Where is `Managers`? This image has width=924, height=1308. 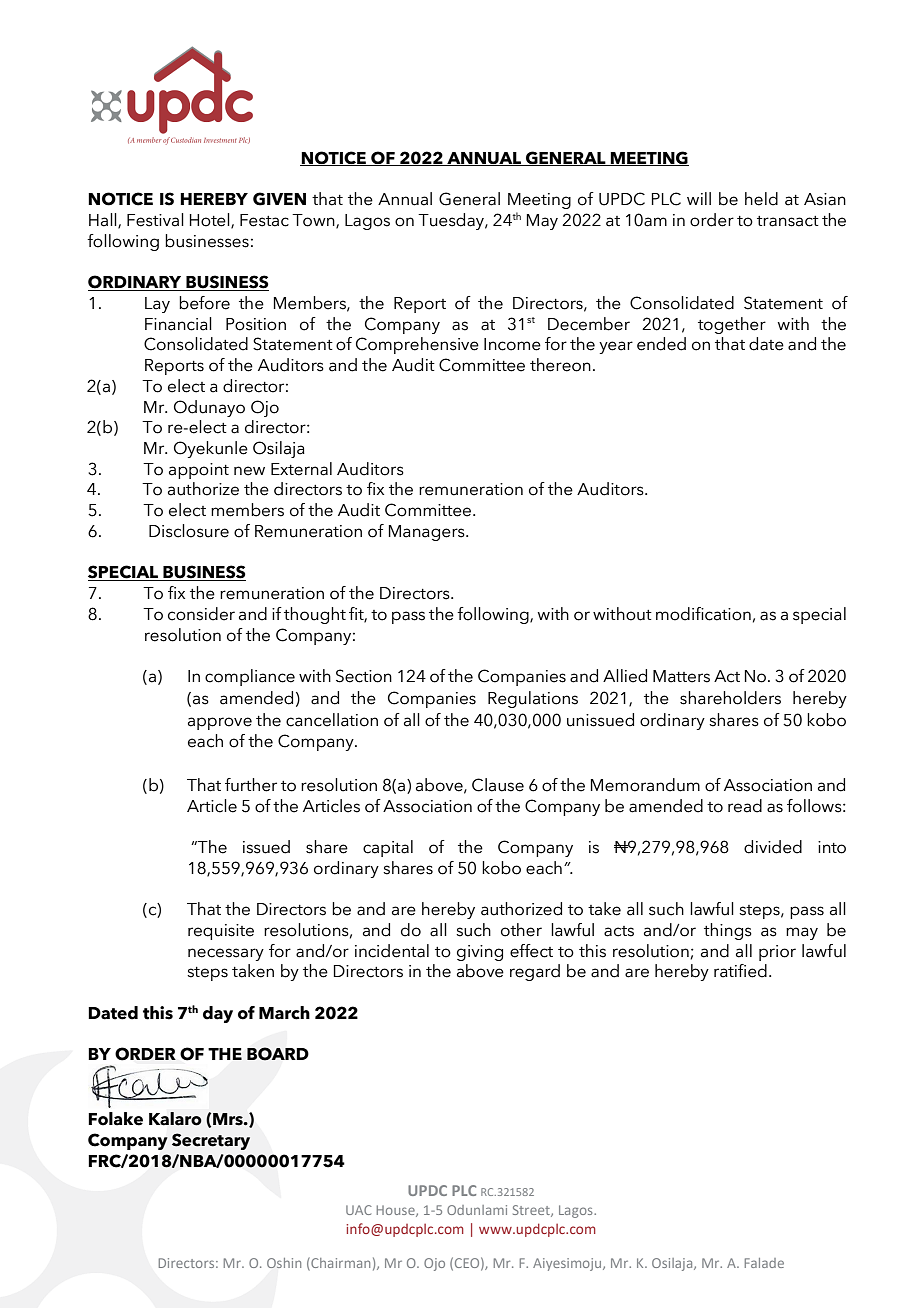 Managers is located at coordinates (428, 533).
